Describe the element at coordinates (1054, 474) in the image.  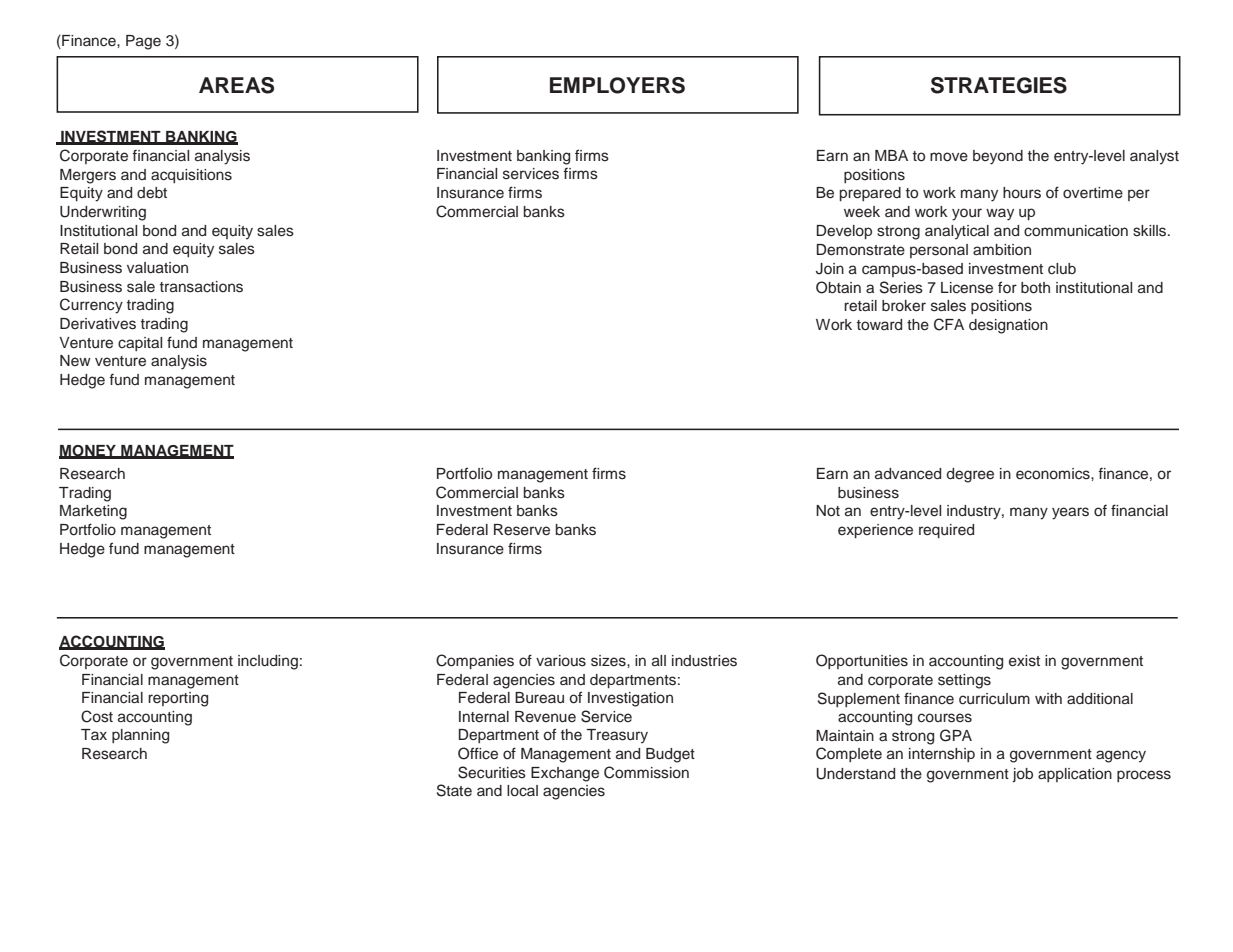
I see `economics` at that location.
